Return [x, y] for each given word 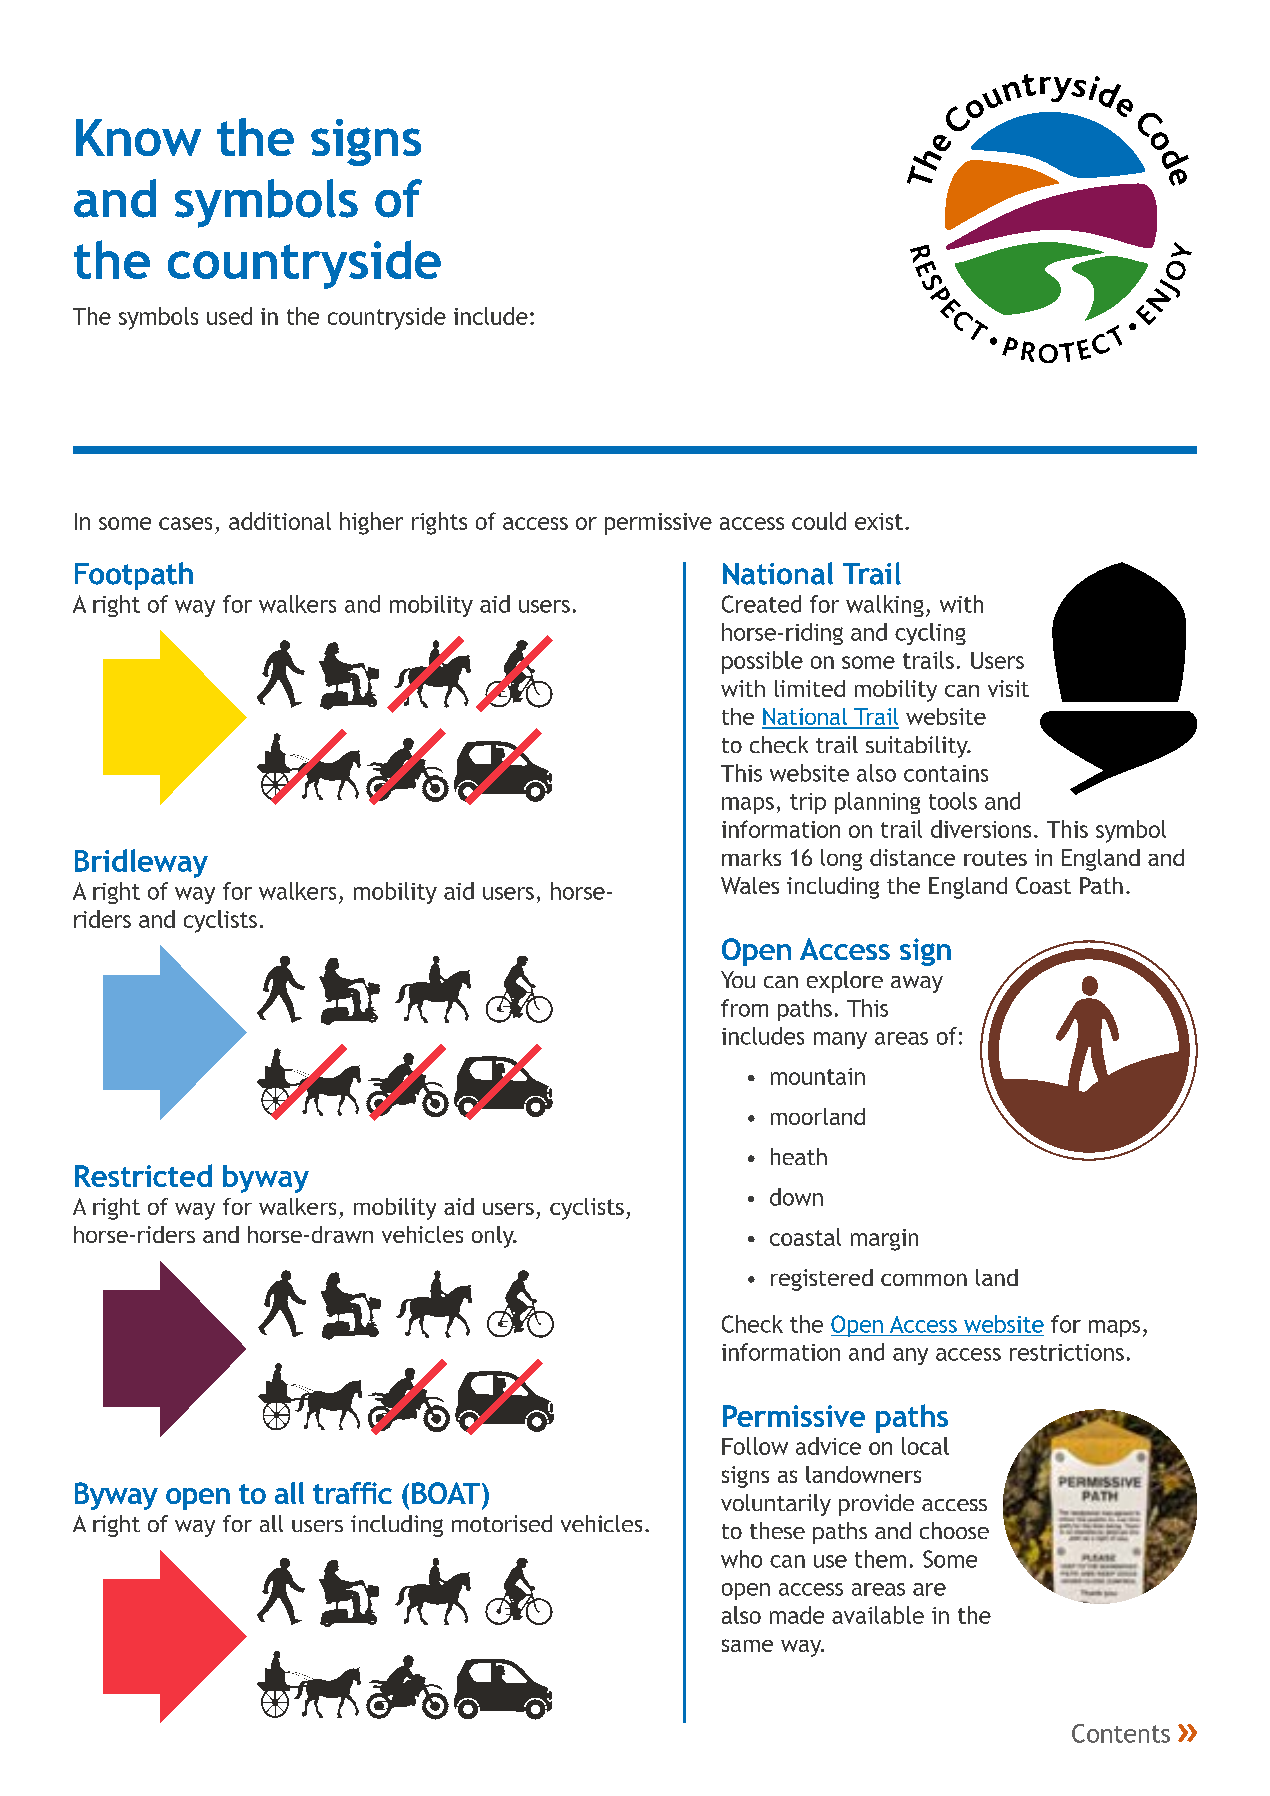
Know [138, 137]
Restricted [143, 1175]
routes [995, 858]
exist [879, 521]
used [229, 316]
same [747, 1645]
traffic [352, 1493]
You [738, 979]
